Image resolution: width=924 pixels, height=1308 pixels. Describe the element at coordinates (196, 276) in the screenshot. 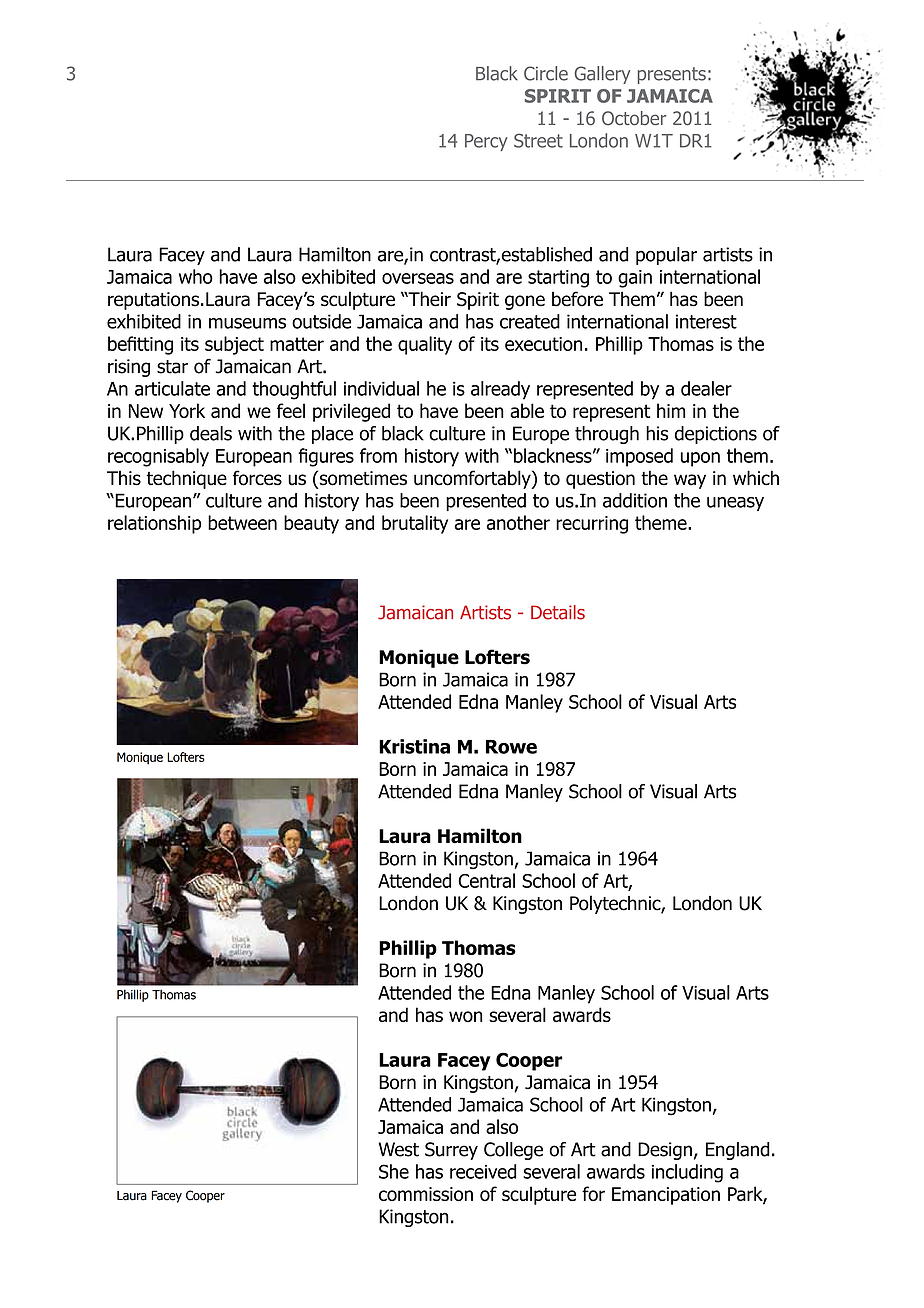

I see `who` at that location.
